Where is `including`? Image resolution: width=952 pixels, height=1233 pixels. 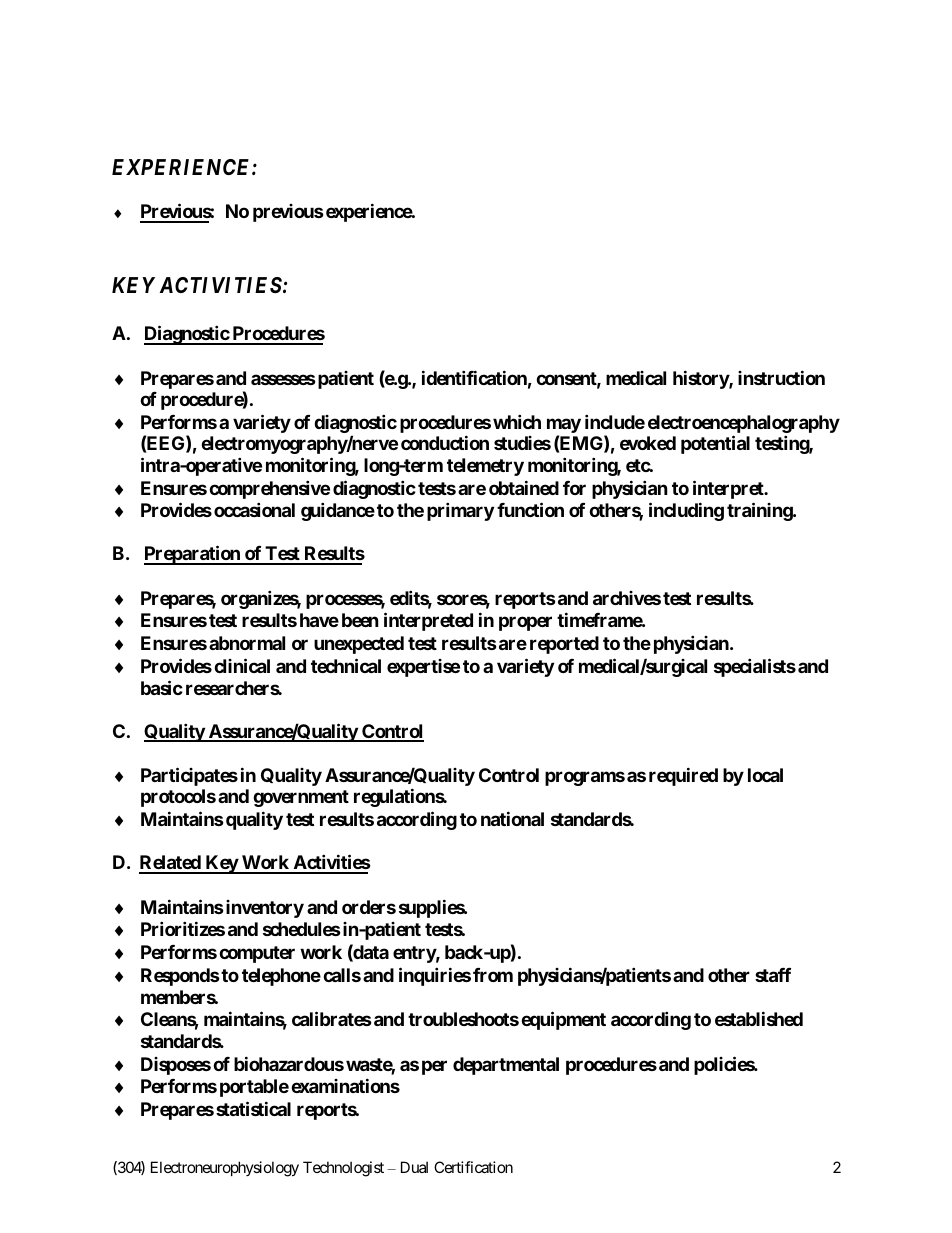
including is located at coordinates (686, 512).
